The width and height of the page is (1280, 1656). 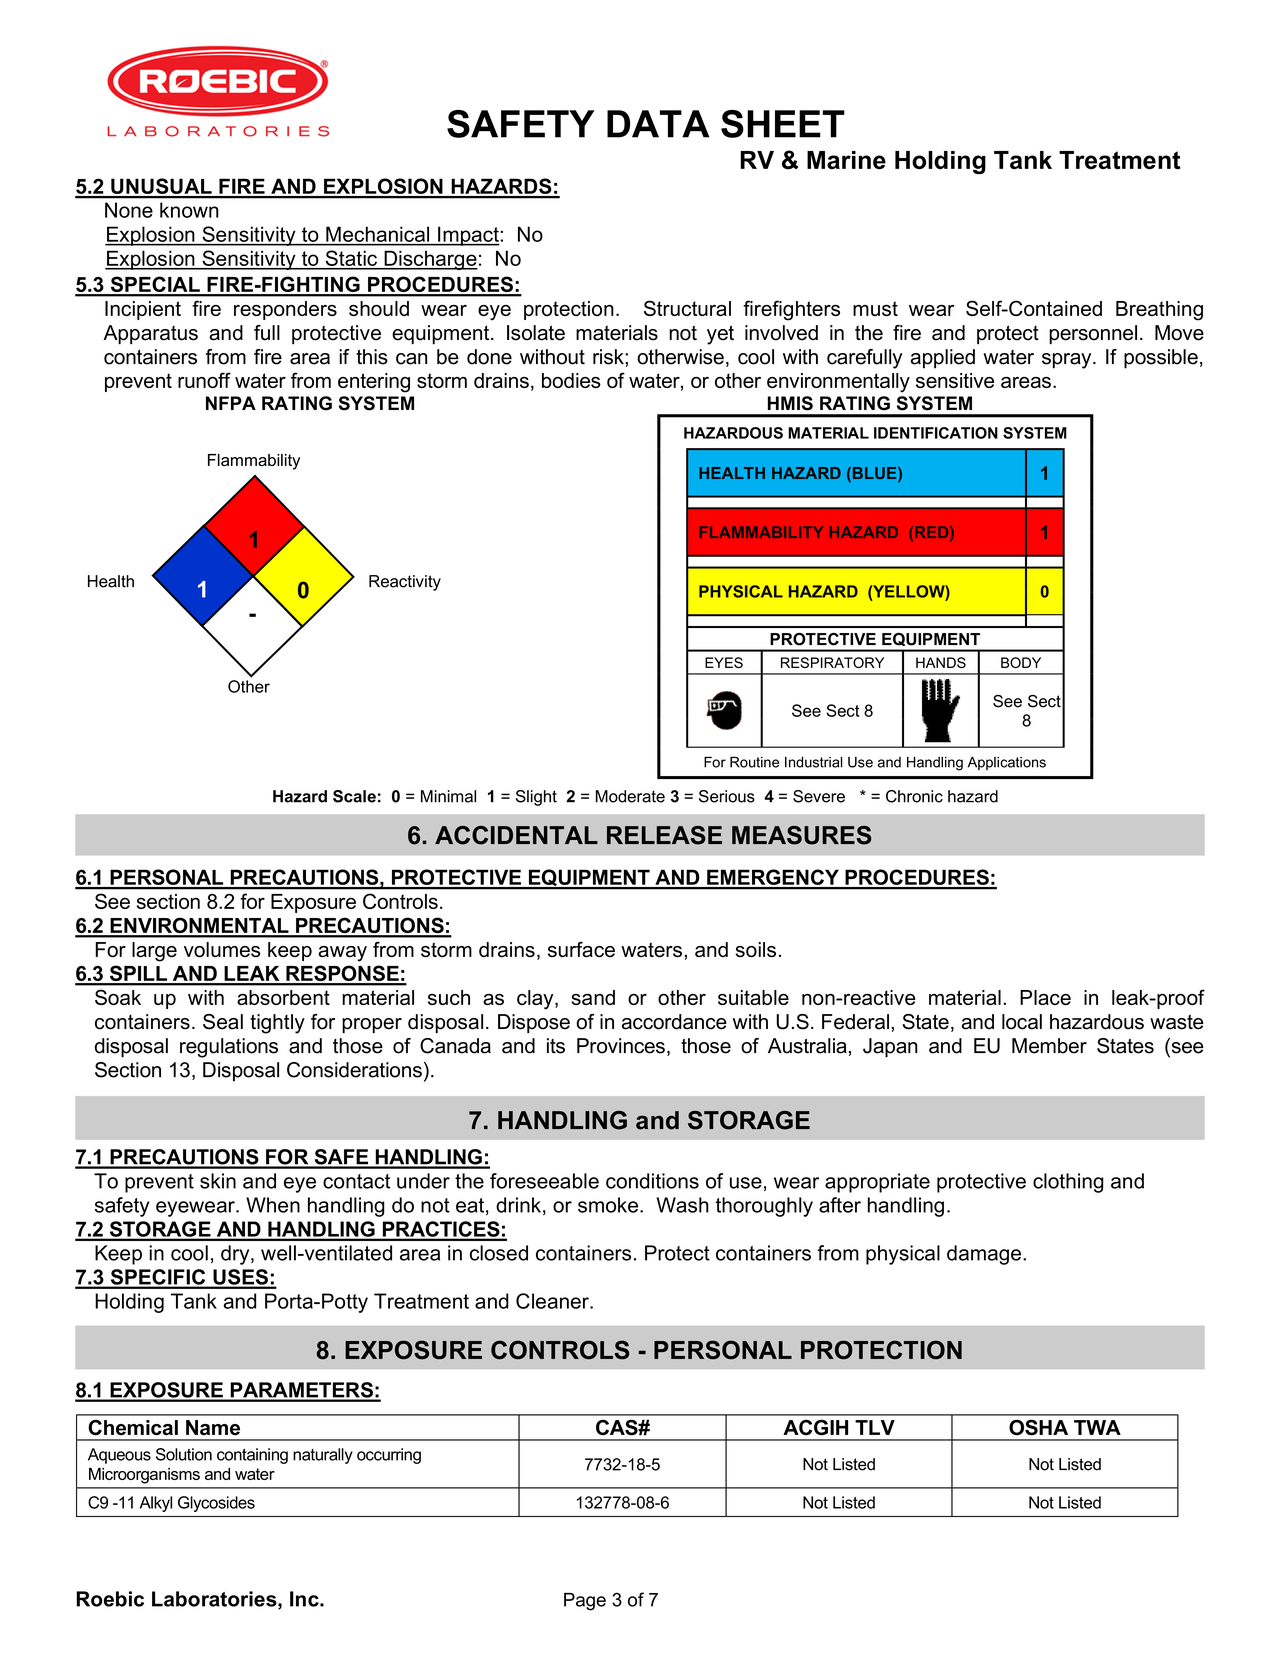 I want to click on Member, so click(x=1049, y=1046).
